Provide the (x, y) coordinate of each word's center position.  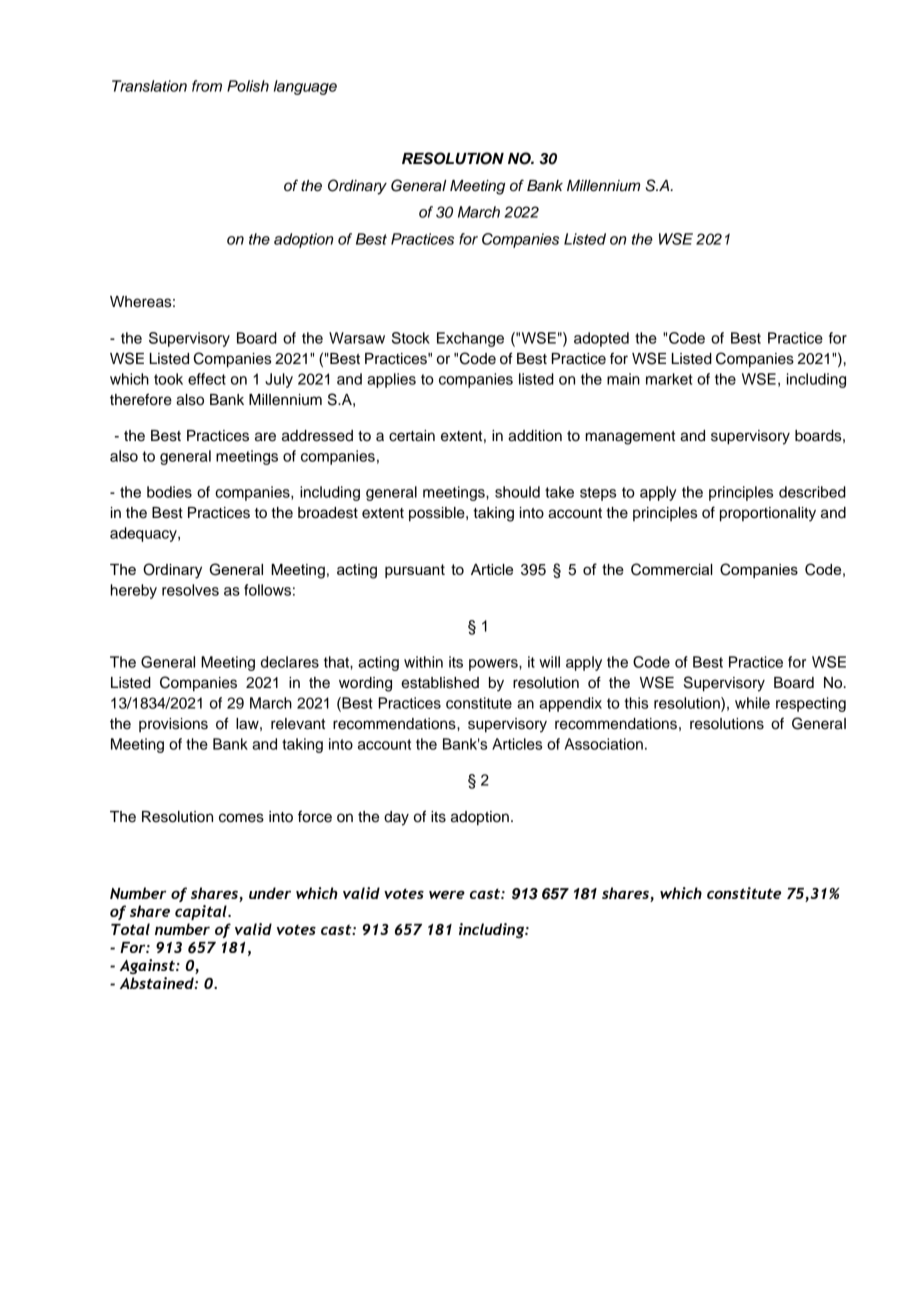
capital (202, 912)
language (305, 87)
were (447, 894)
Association (604, 744)
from (207, 86)
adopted (601, 339)
